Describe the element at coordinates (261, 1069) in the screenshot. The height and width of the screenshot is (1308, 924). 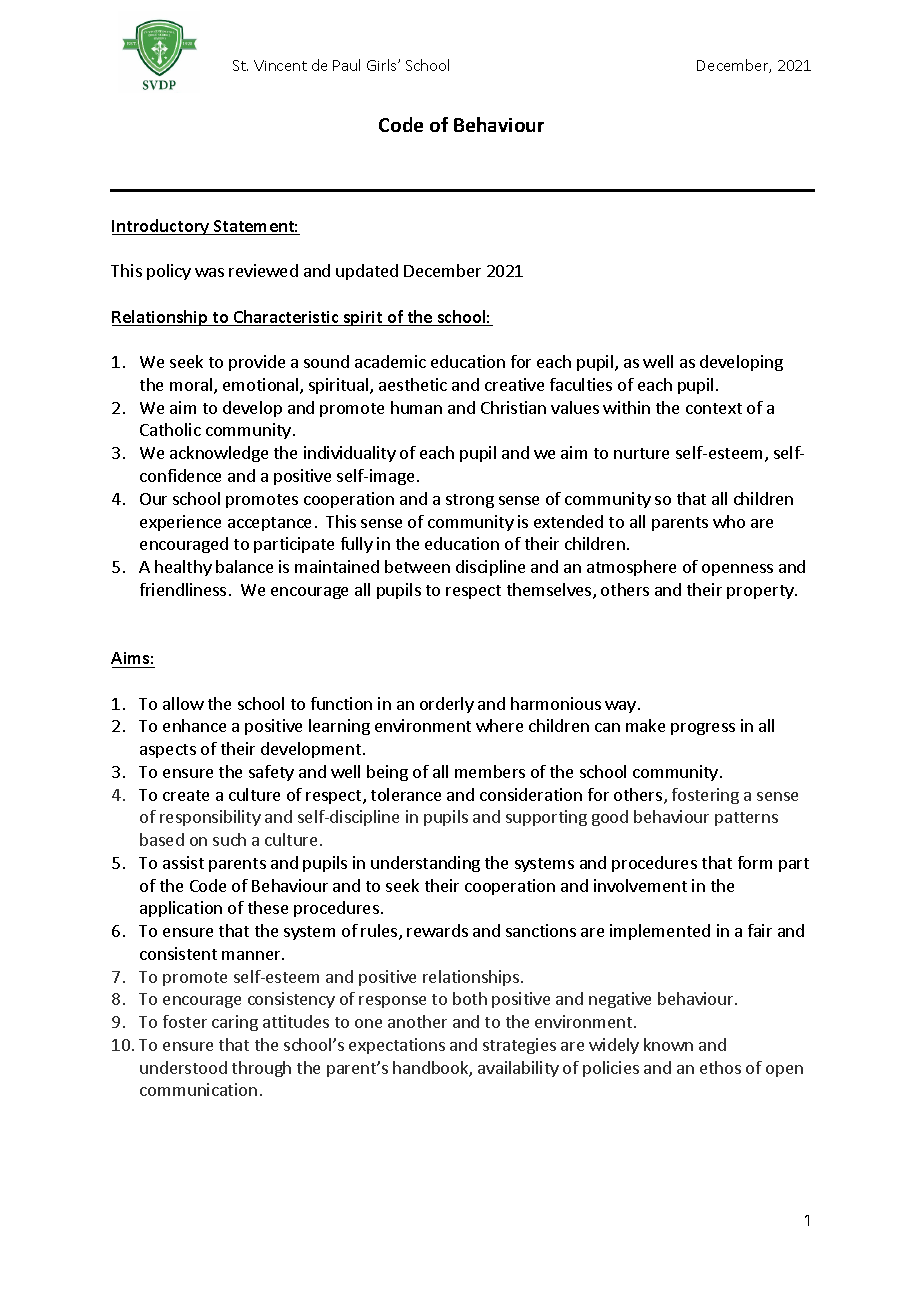
I see `through` at that location.
